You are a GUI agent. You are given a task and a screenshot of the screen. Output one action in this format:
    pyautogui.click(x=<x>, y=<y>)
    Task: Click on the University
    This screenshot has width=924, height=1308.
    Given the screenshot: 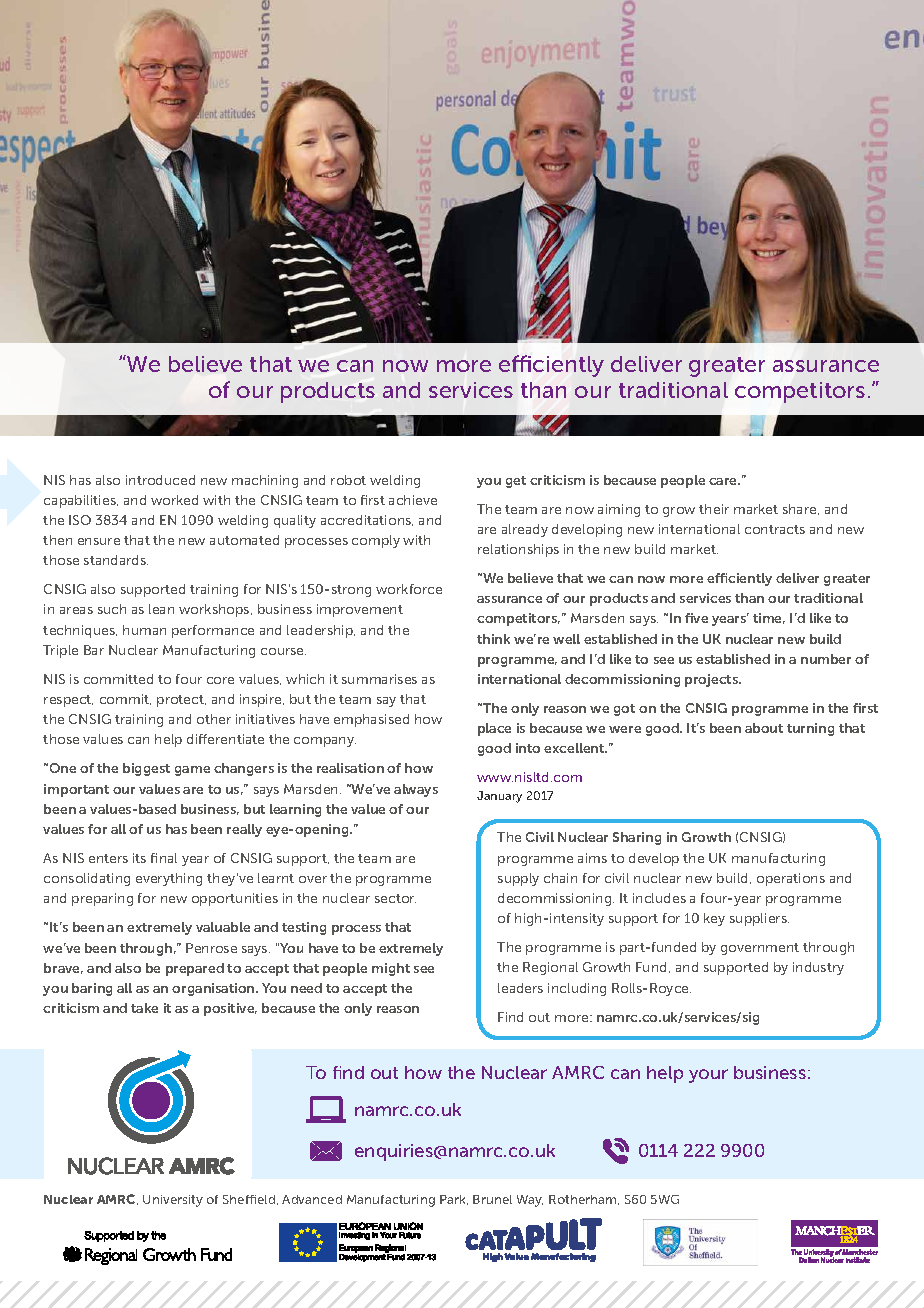 What is the action you would take?
    pyautogui.click(x=173, y=1201)
